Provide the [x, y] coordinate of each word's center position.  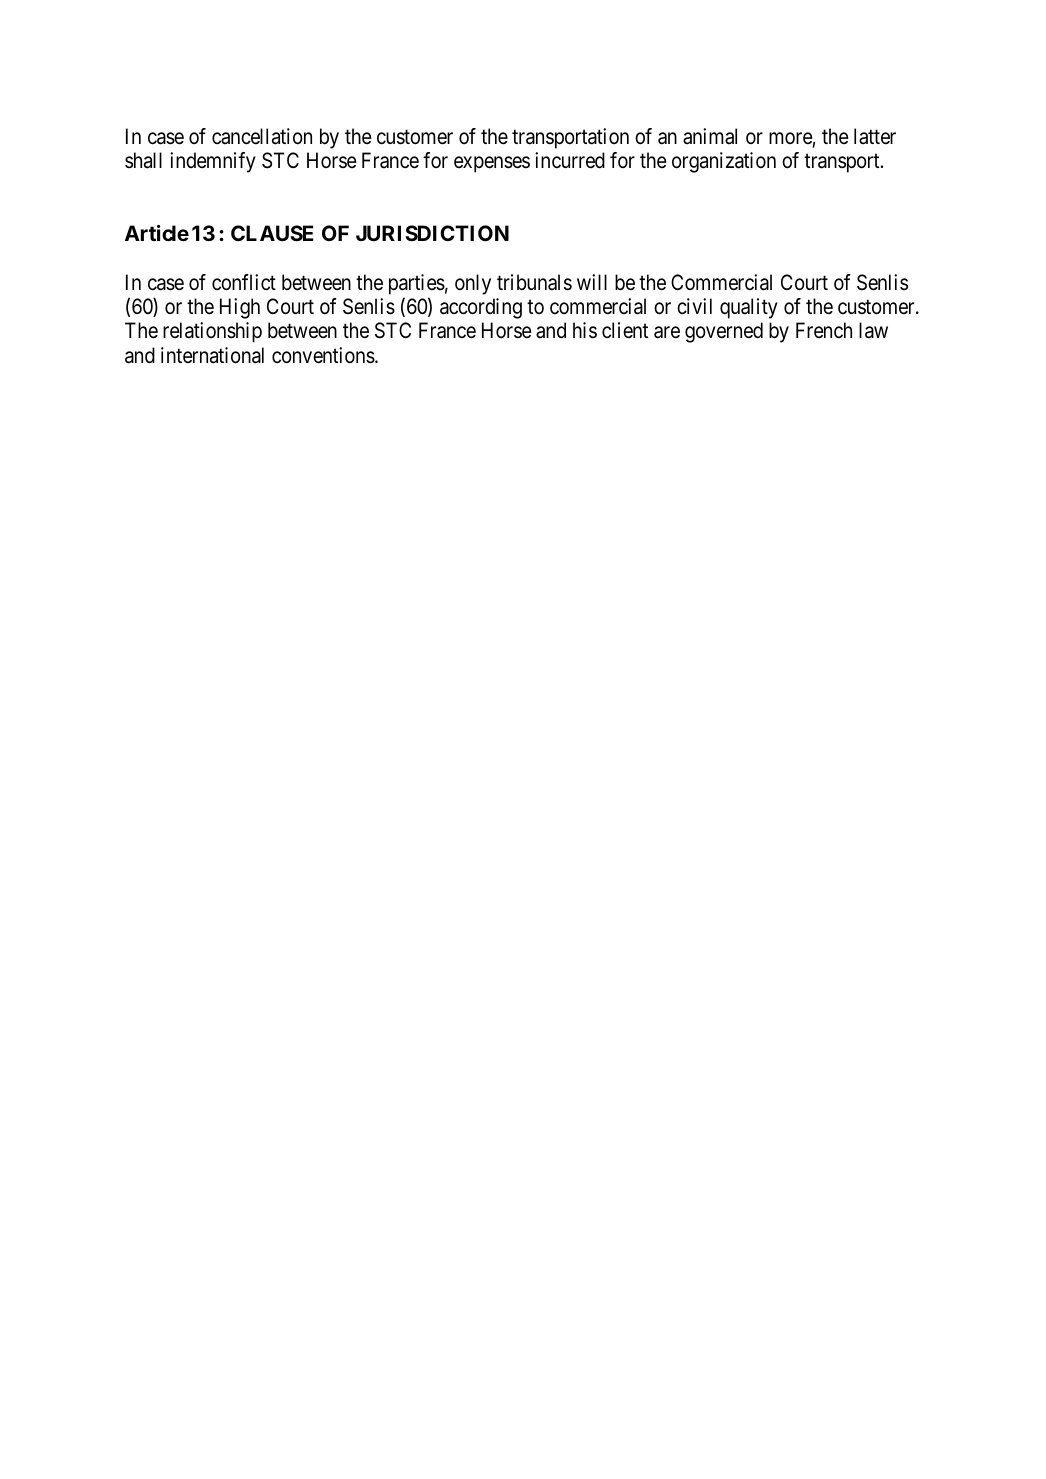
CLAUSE [272, 233]
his [585, 330]
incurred [570, 160]
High [240, 308]
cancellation [262, 136]
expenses [492, 164]
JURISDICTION [432, 233]
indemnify [213, 162]
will [592, 282]
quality [749, 308]
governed [724, 332]
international [212, 355]
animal [710, 136]
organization [724, 162]
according [481, 308]
